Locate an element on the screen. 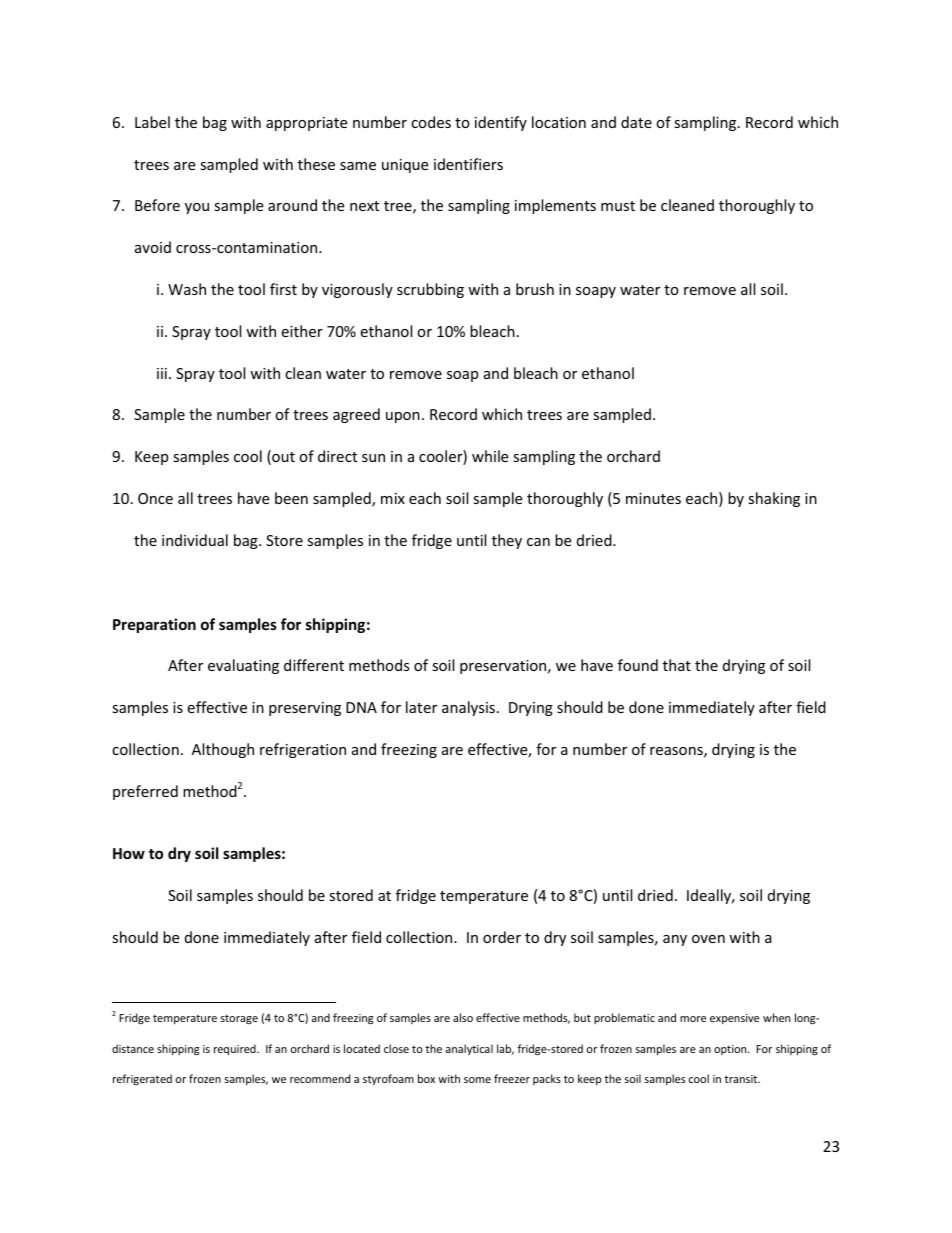 Image resolution: width=952 pixels, height=1233 pixels. option is located at coordinates (731, 1050).
